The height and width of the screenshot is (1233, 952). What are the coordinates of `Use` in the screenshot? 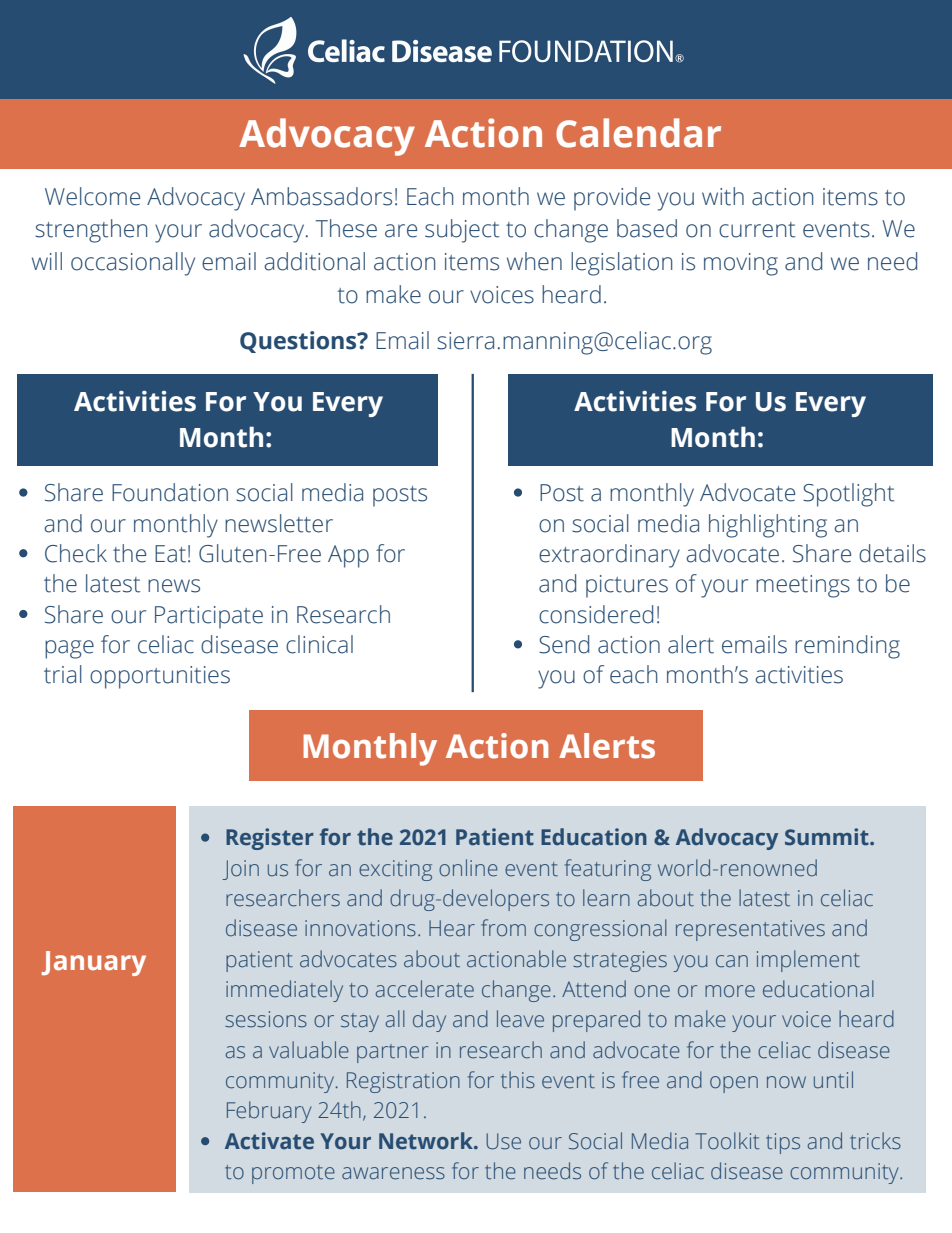 It's located at (503, 1141).
